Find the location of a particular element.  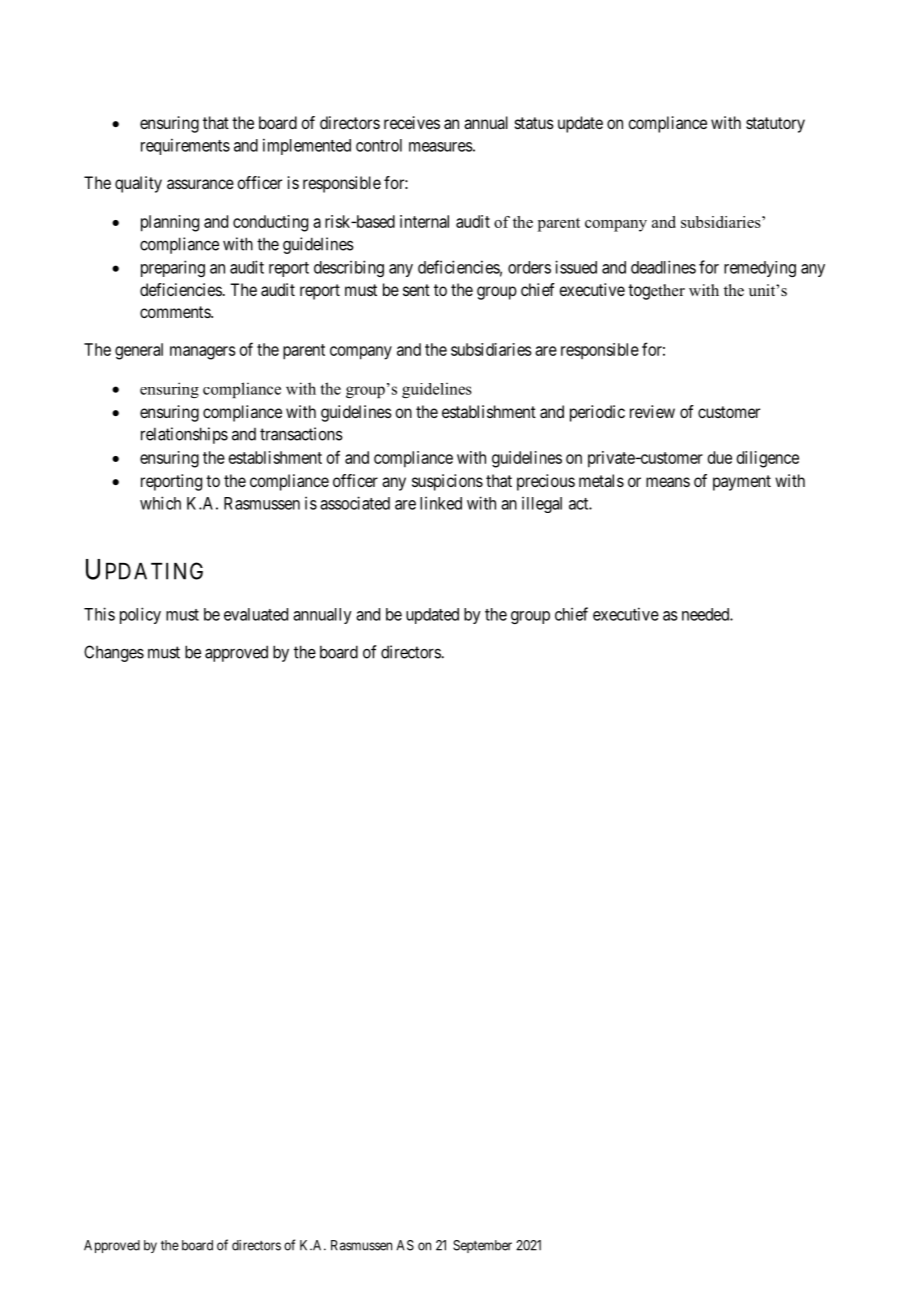

means is located at coordinates (668, 482).
